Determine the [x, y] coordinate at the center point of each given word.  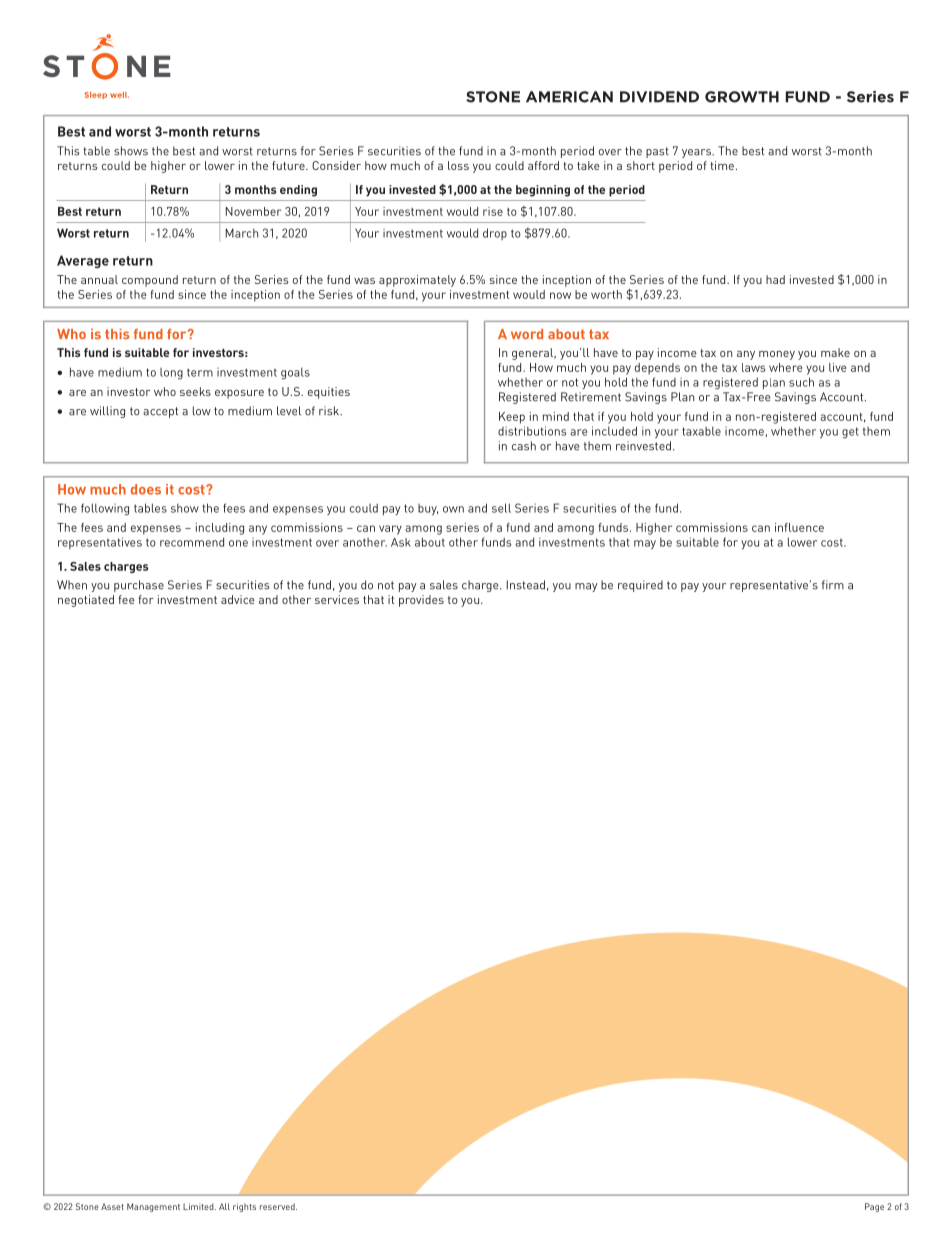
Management [153, 1207]
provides [421, 601]
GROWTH [742, 97]
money [777, 355]
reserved [278, 1206]
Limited [199, 1206]
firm [833, 584]
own [453, 509]
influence [799, 527]
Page [874, 1207]
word [527, 334]
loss [458, 165]
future [289, 165]
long [171, 374]
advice [238, 599]
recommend [192, 542]
